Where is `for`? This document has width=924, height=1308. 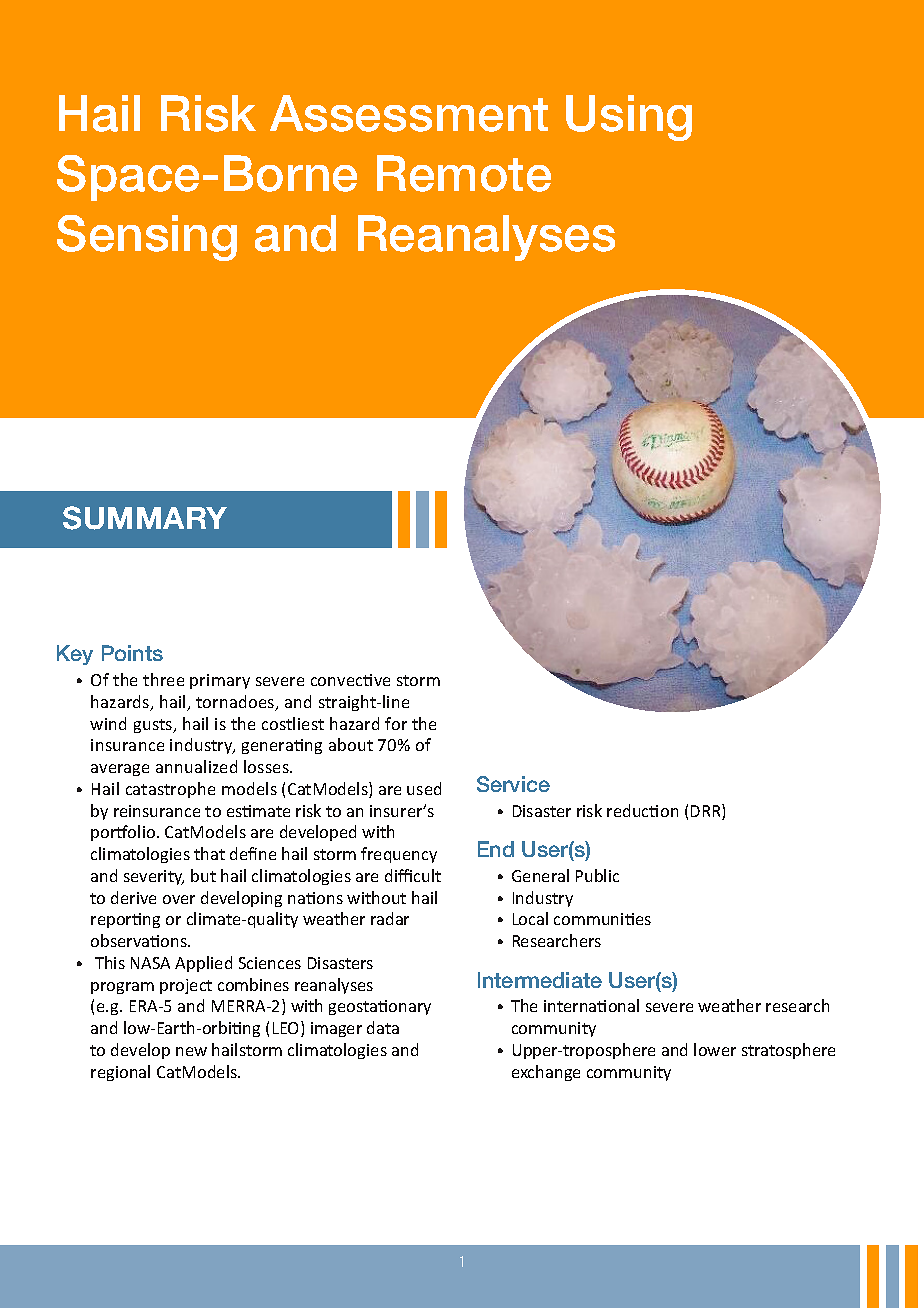 for is located at coordinates (396, 723).
